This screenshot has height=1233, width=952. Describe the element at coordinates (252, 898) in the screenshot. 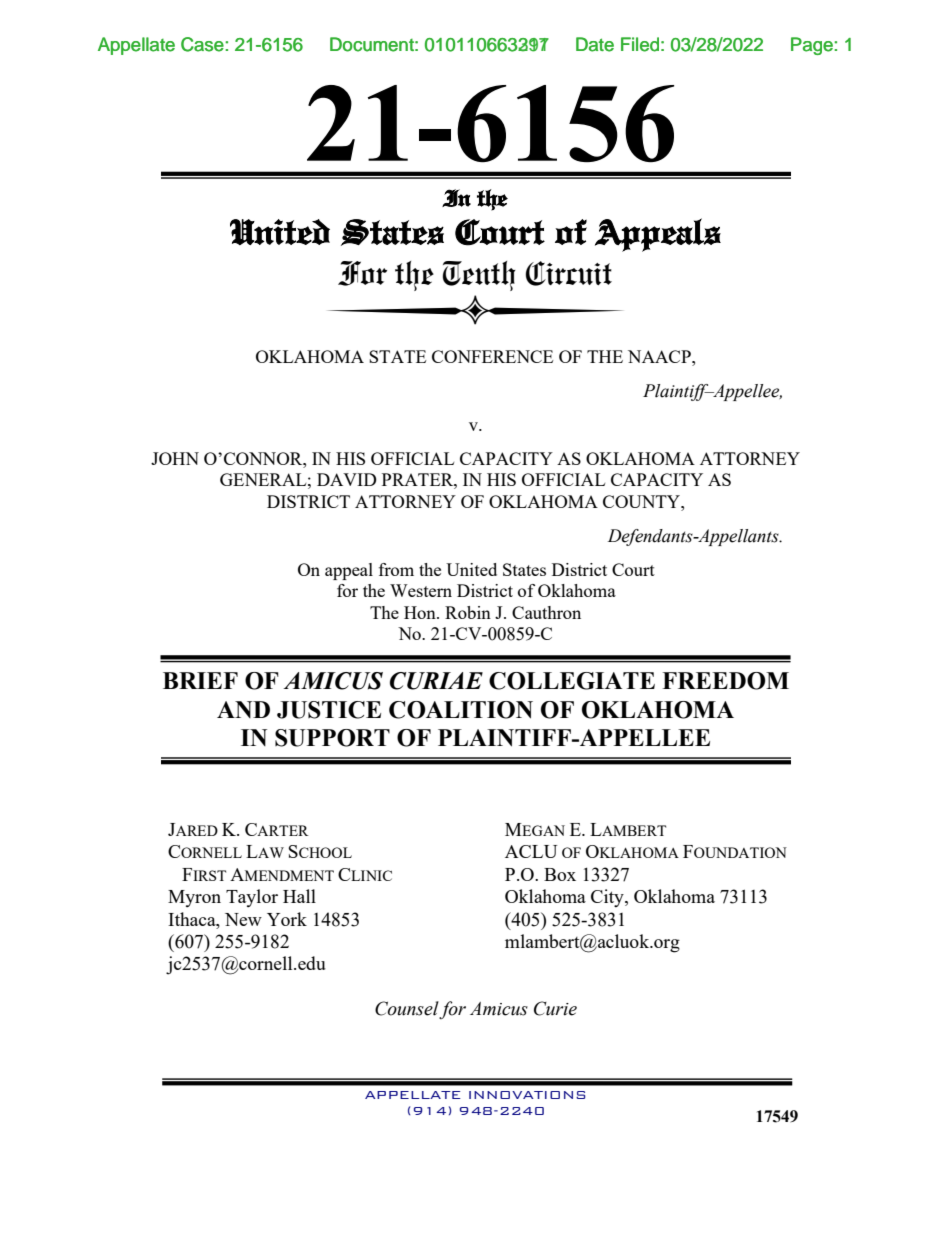

I see `Taylor` at that location.
